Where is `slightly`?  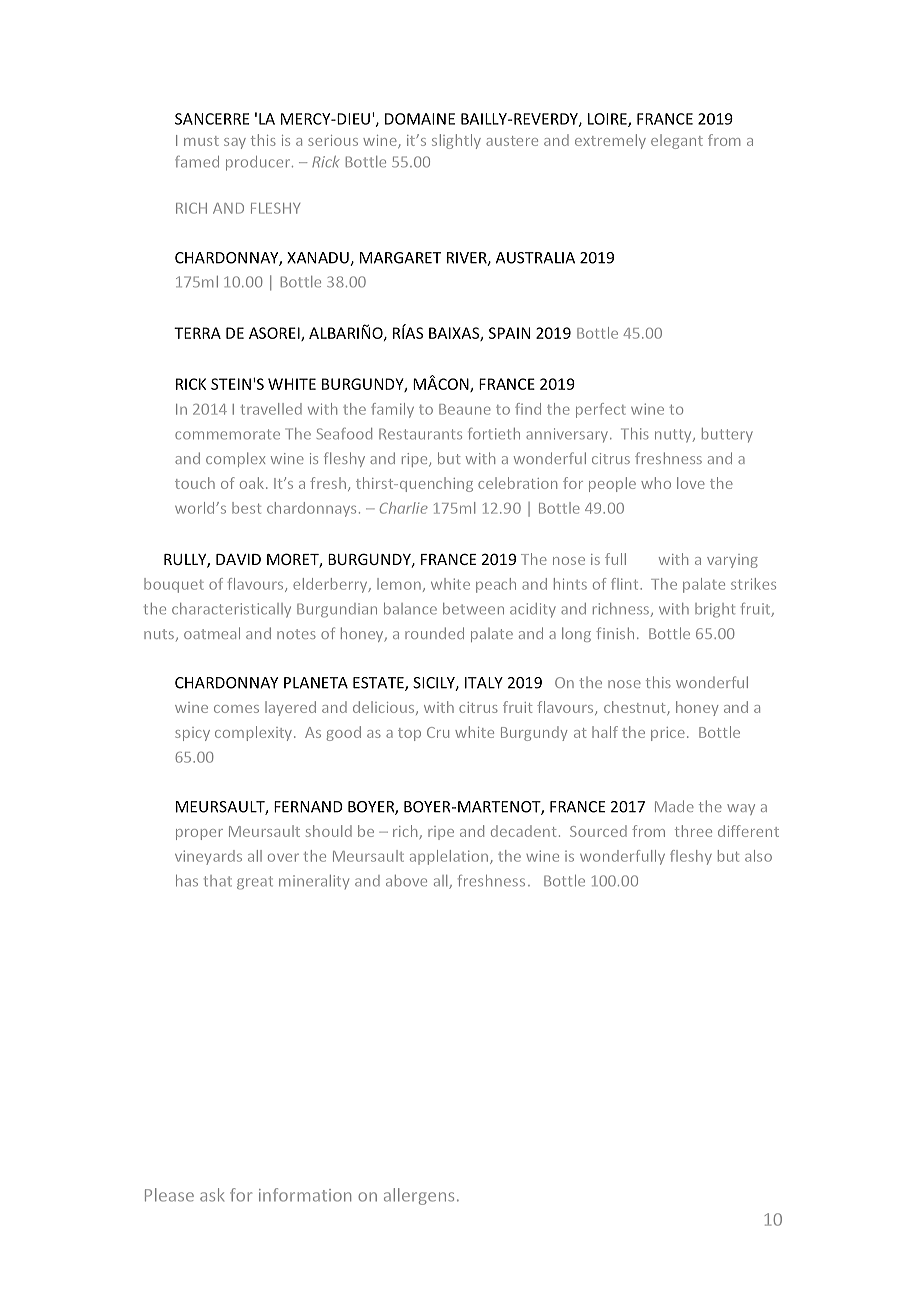 slightly is located at coordinates (456, 141).
